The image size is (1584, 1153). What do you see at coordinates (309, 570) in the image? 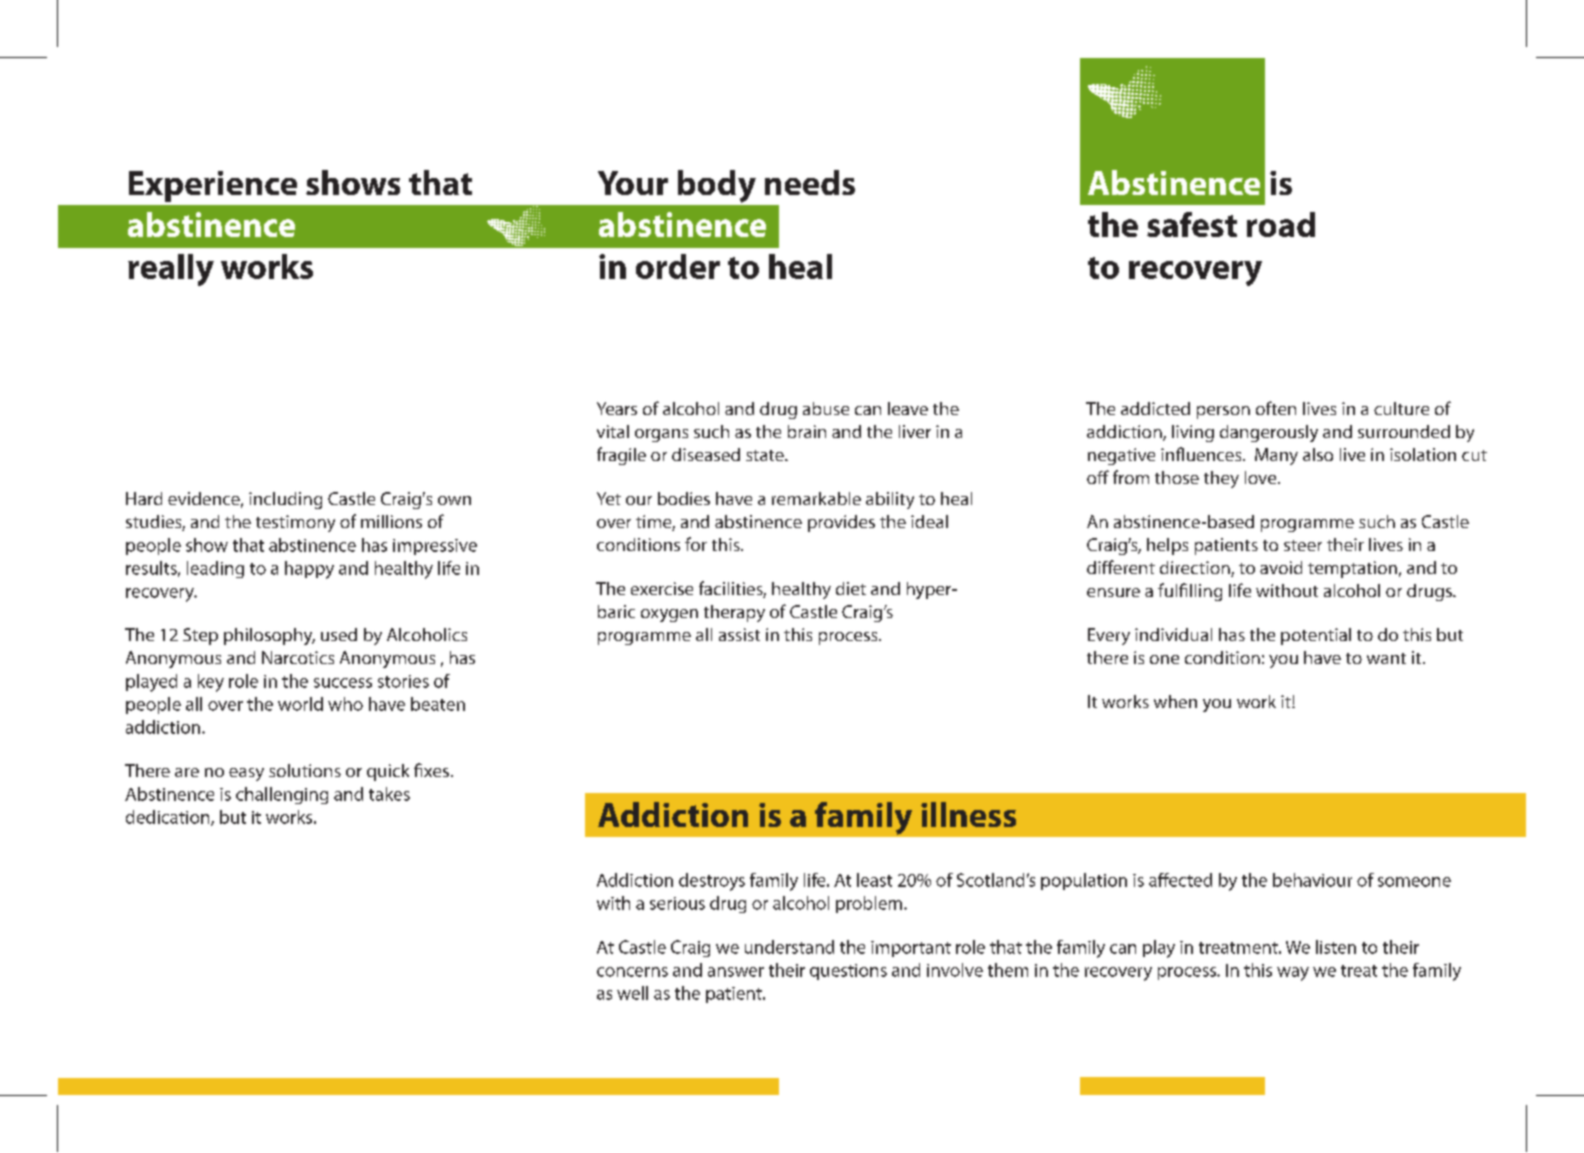
I see `happy` at bounding box center [309, 570].
